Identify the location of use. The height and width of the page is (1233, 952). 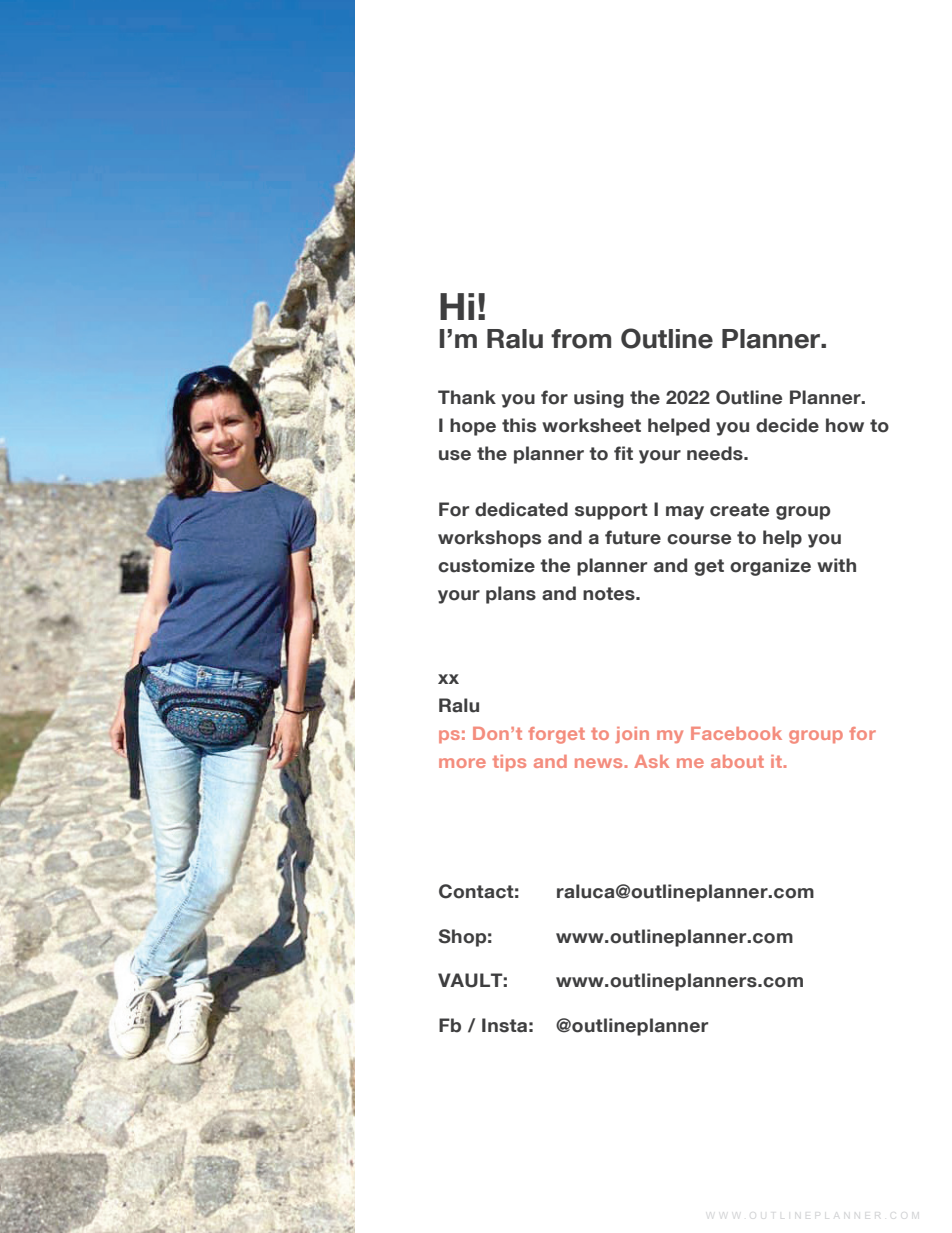
(455, 455).
